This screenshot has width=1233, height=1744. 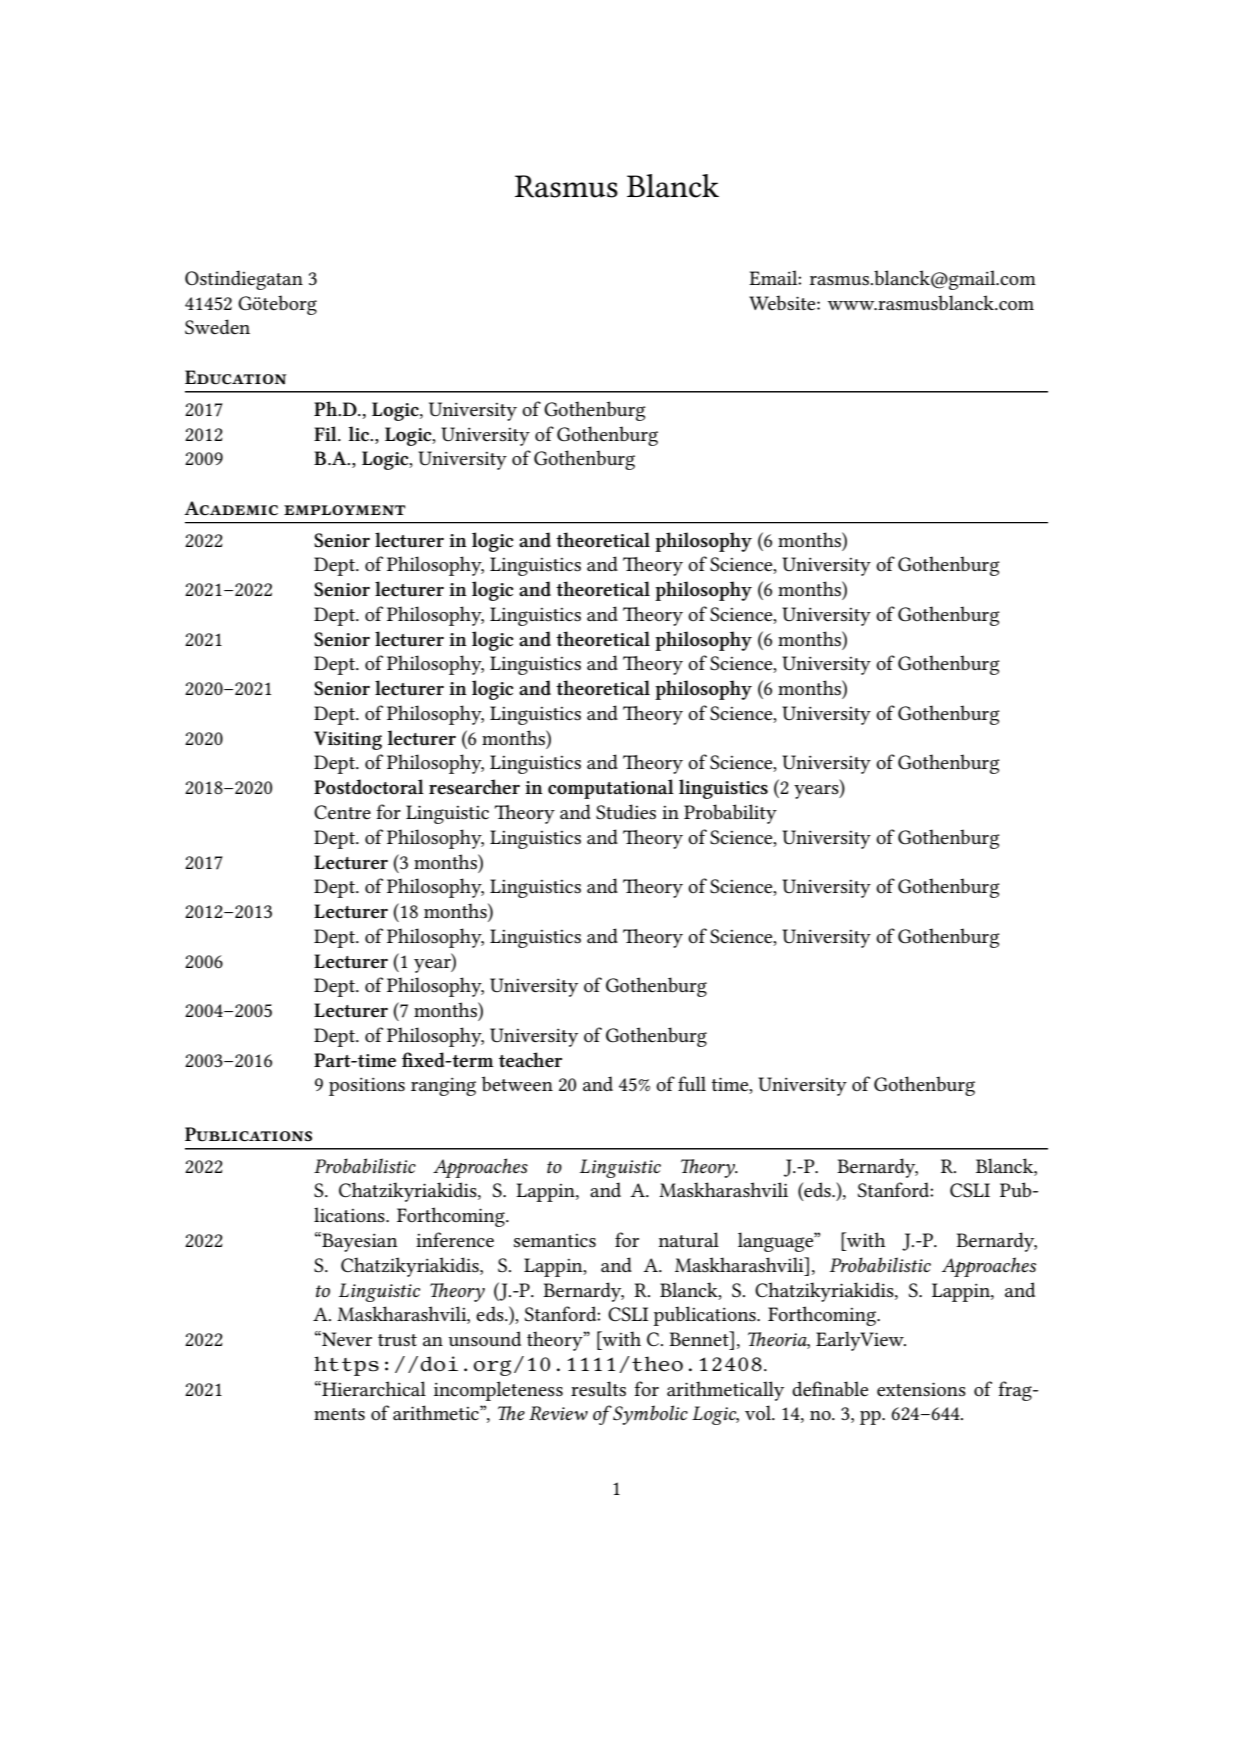 What do you see at coordinates (231, 508) in the screenshot?
I see `Academic` at bounding box center [231, 508].
